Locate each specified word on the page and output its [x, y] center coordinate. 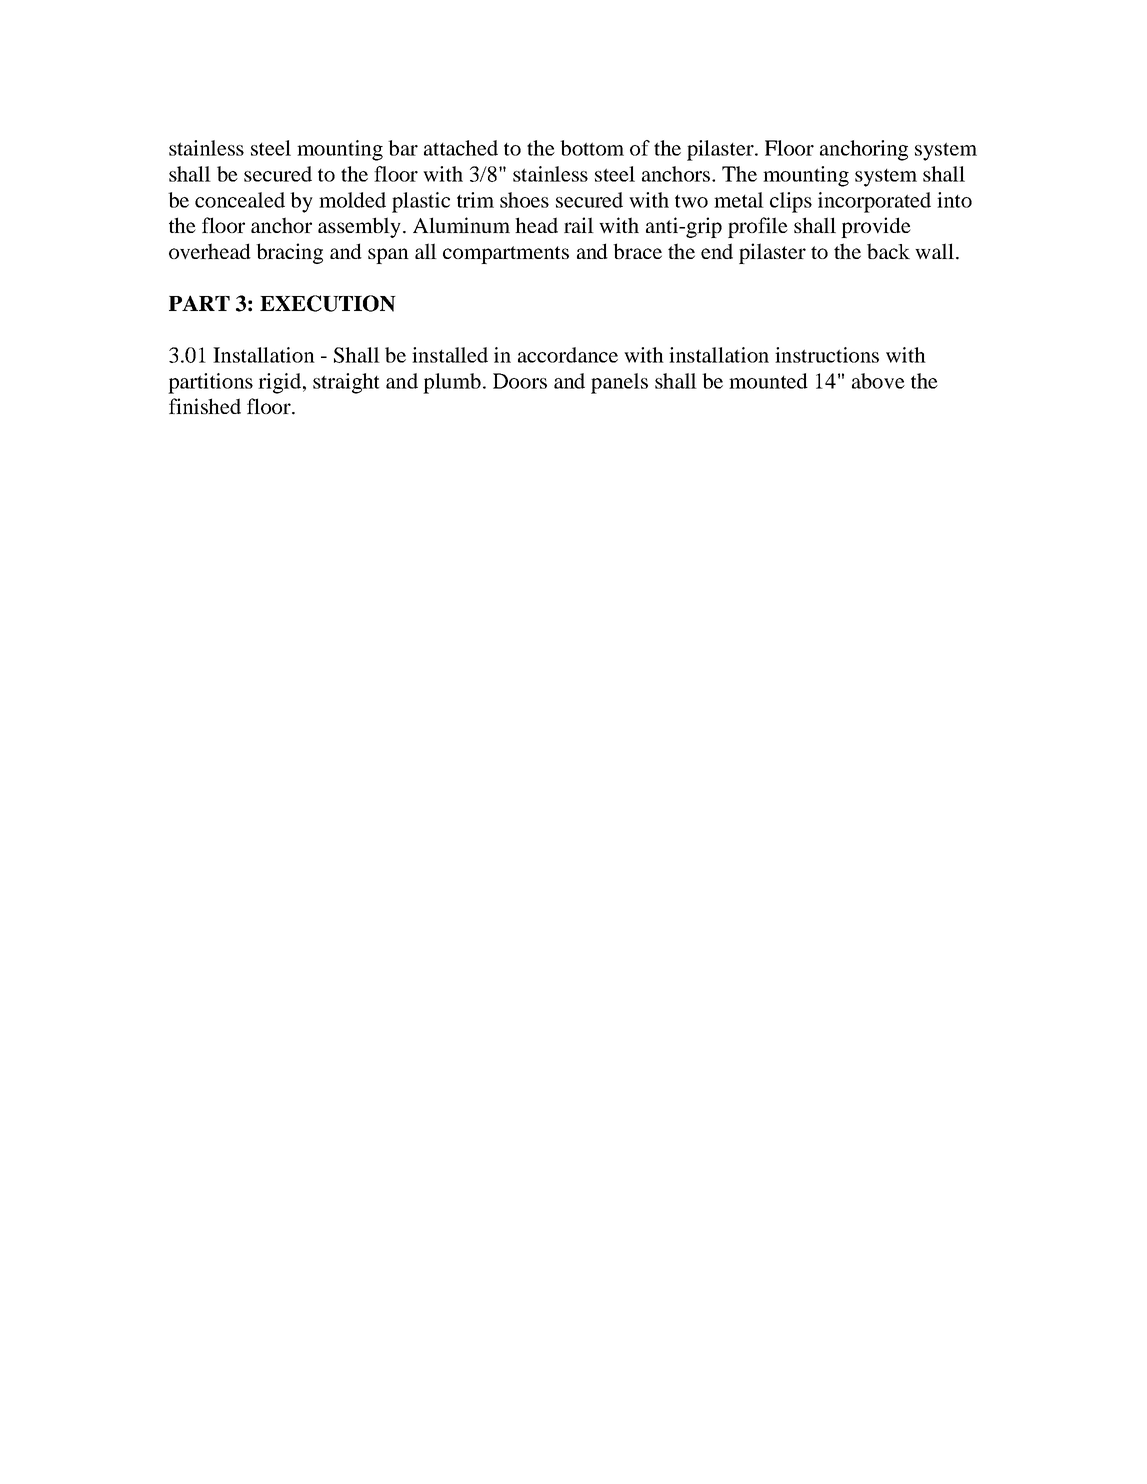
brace [637, 251]
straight [346, 383]
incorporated [874, 202]
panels [619, 383]
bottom [592, 148]
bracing [289, 253]
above [878, 381]
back [888, 251]
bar [403, 148]
